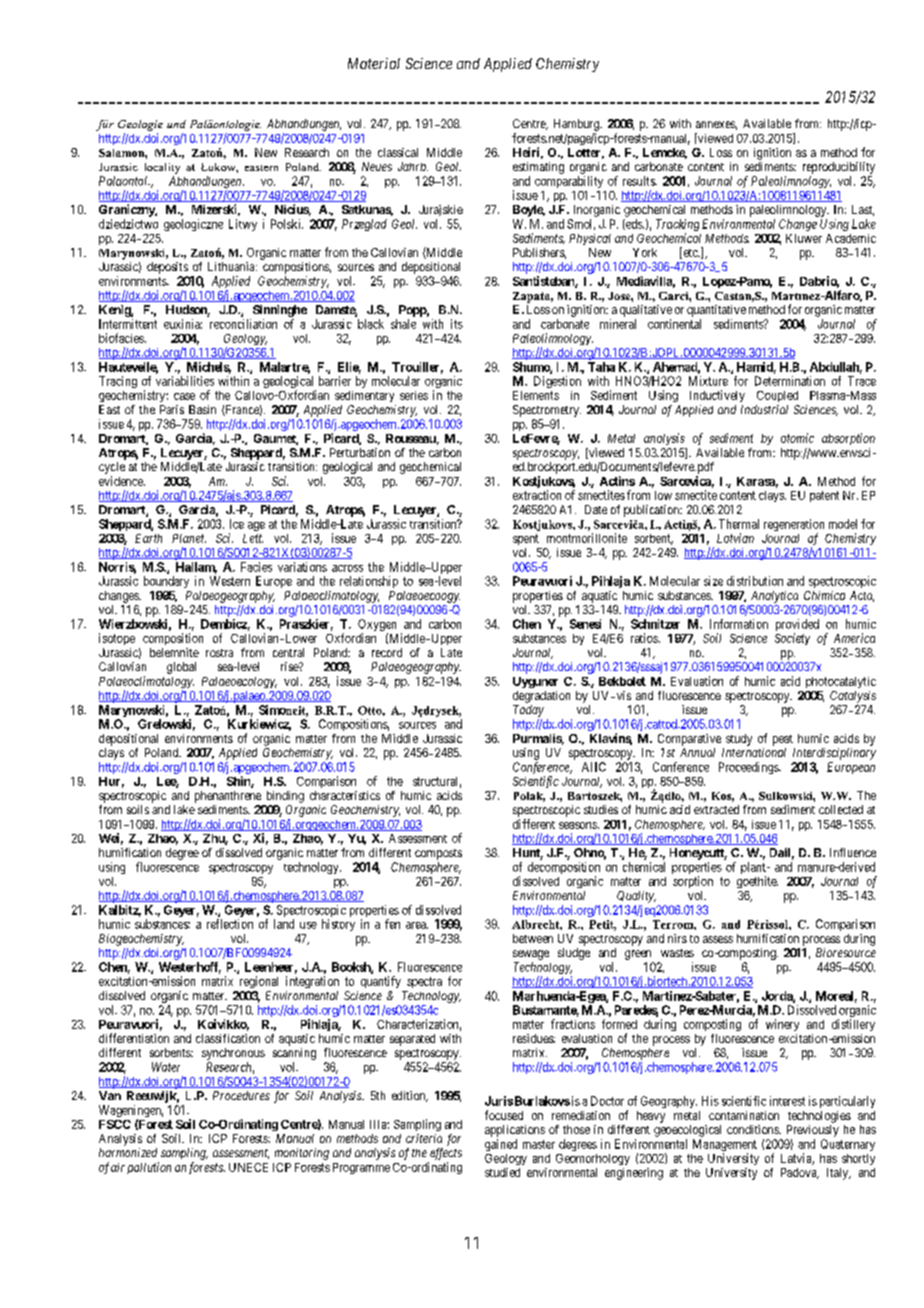  Describe the element at coordinates (538, 168) in the screenshot. I see `estimating` at that location.
